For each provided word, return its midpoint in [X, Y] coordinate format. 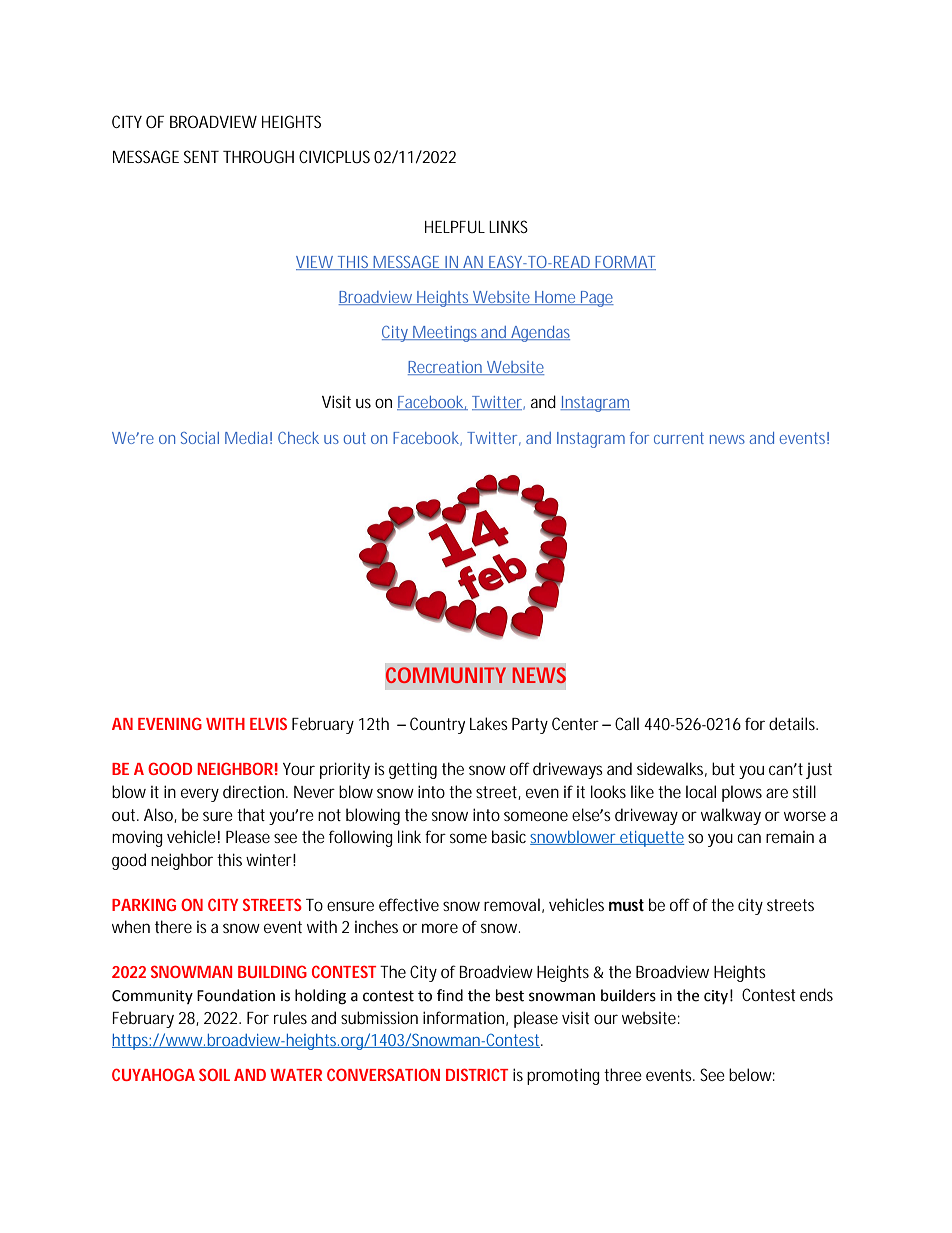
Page [596, 299]
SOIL [214, 1074]
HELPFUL [455, 227]
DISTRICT [477, 1074]
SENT [201, 156]
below [752, 1074]
